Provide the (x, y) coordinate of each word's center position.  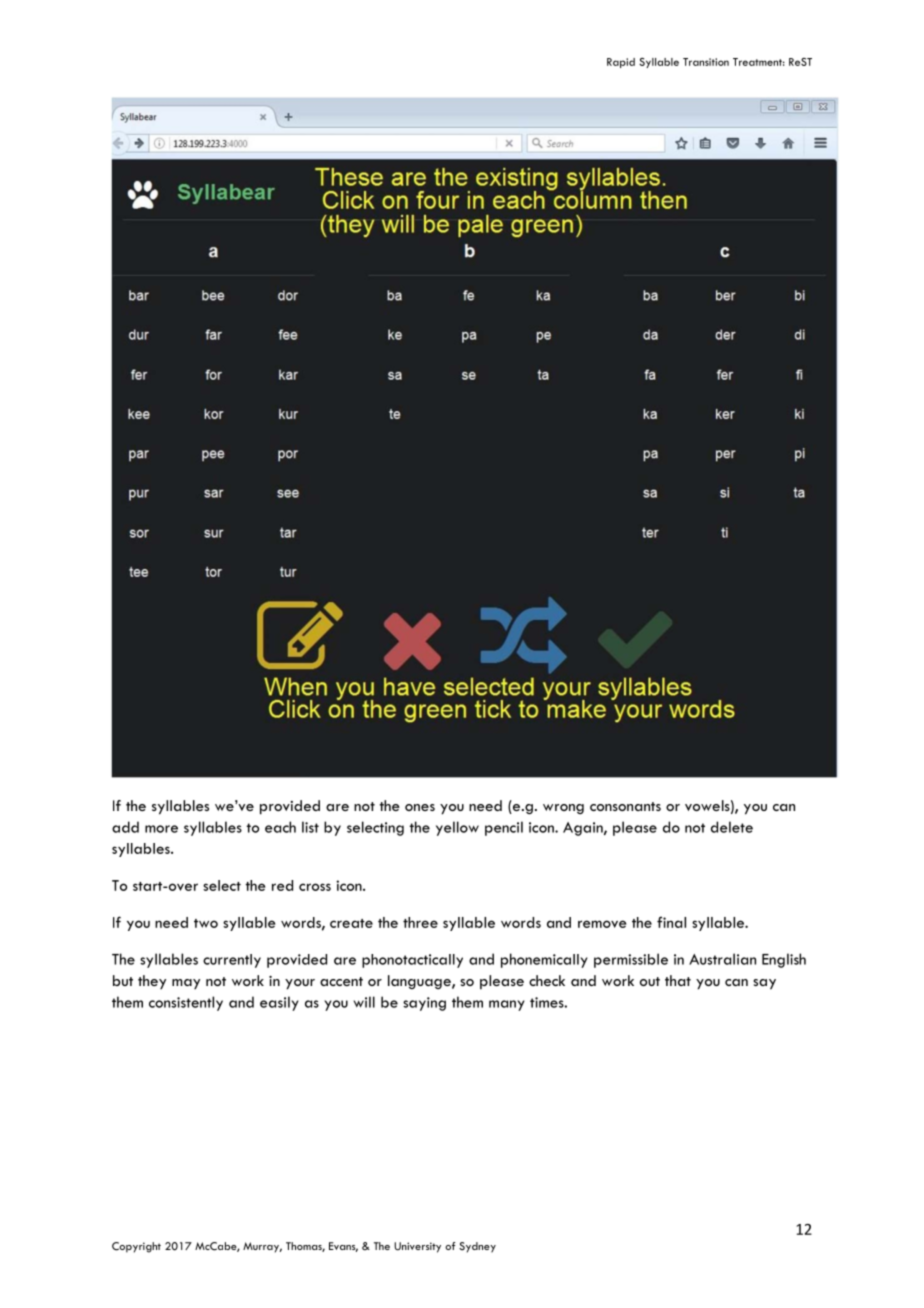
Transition (706, 62)
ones (420, 807)
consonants (625, 806)
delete (732, 827)
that (678, 980)
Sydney (477, 1247)
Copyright (136, 1247)
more (161, 829)
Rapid (621, 63)
